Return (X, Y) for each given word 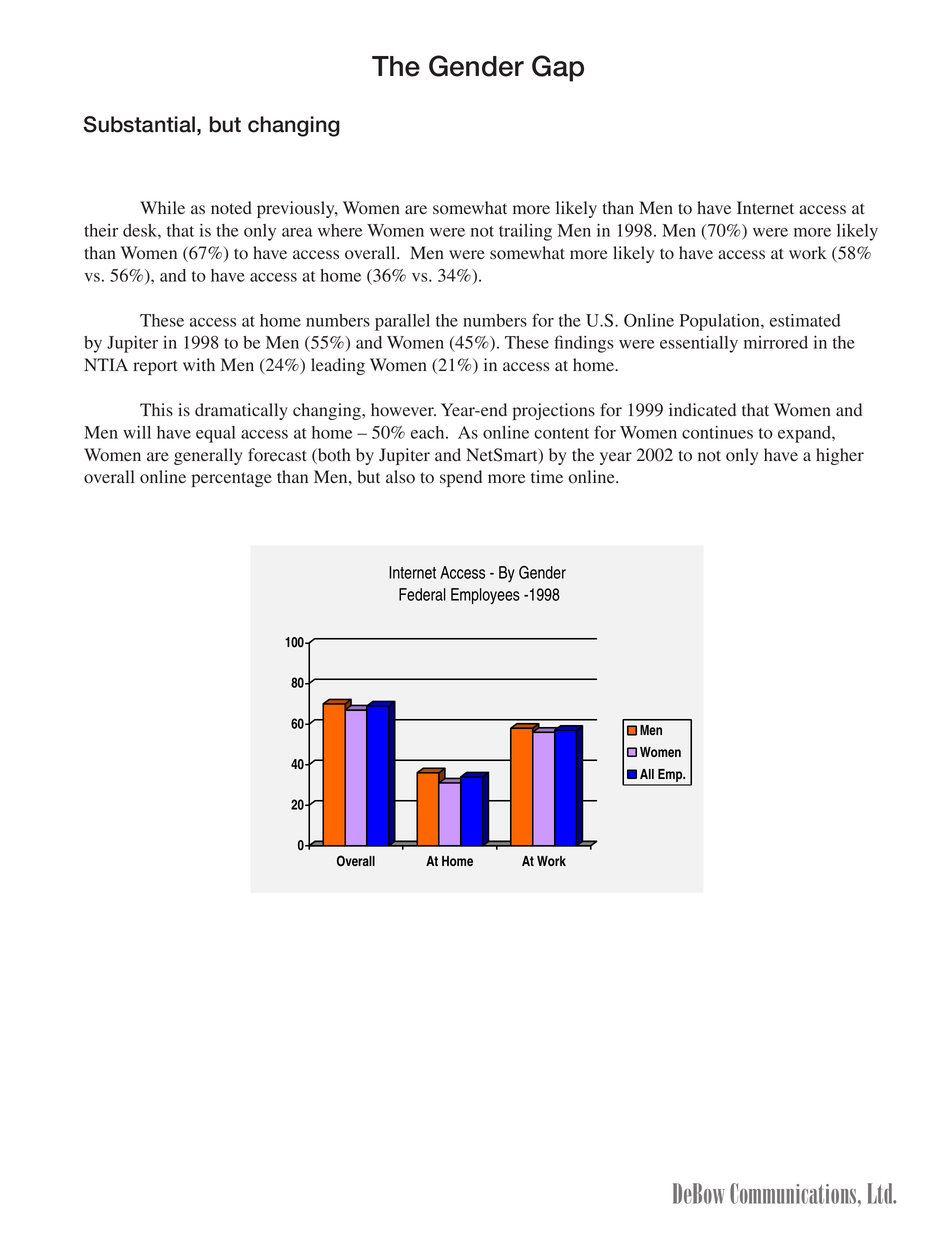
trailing (525, 232)
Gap (558, 68)
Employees (485, 596)
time (547, 476)
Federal (422, 594)
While (162, 207)
